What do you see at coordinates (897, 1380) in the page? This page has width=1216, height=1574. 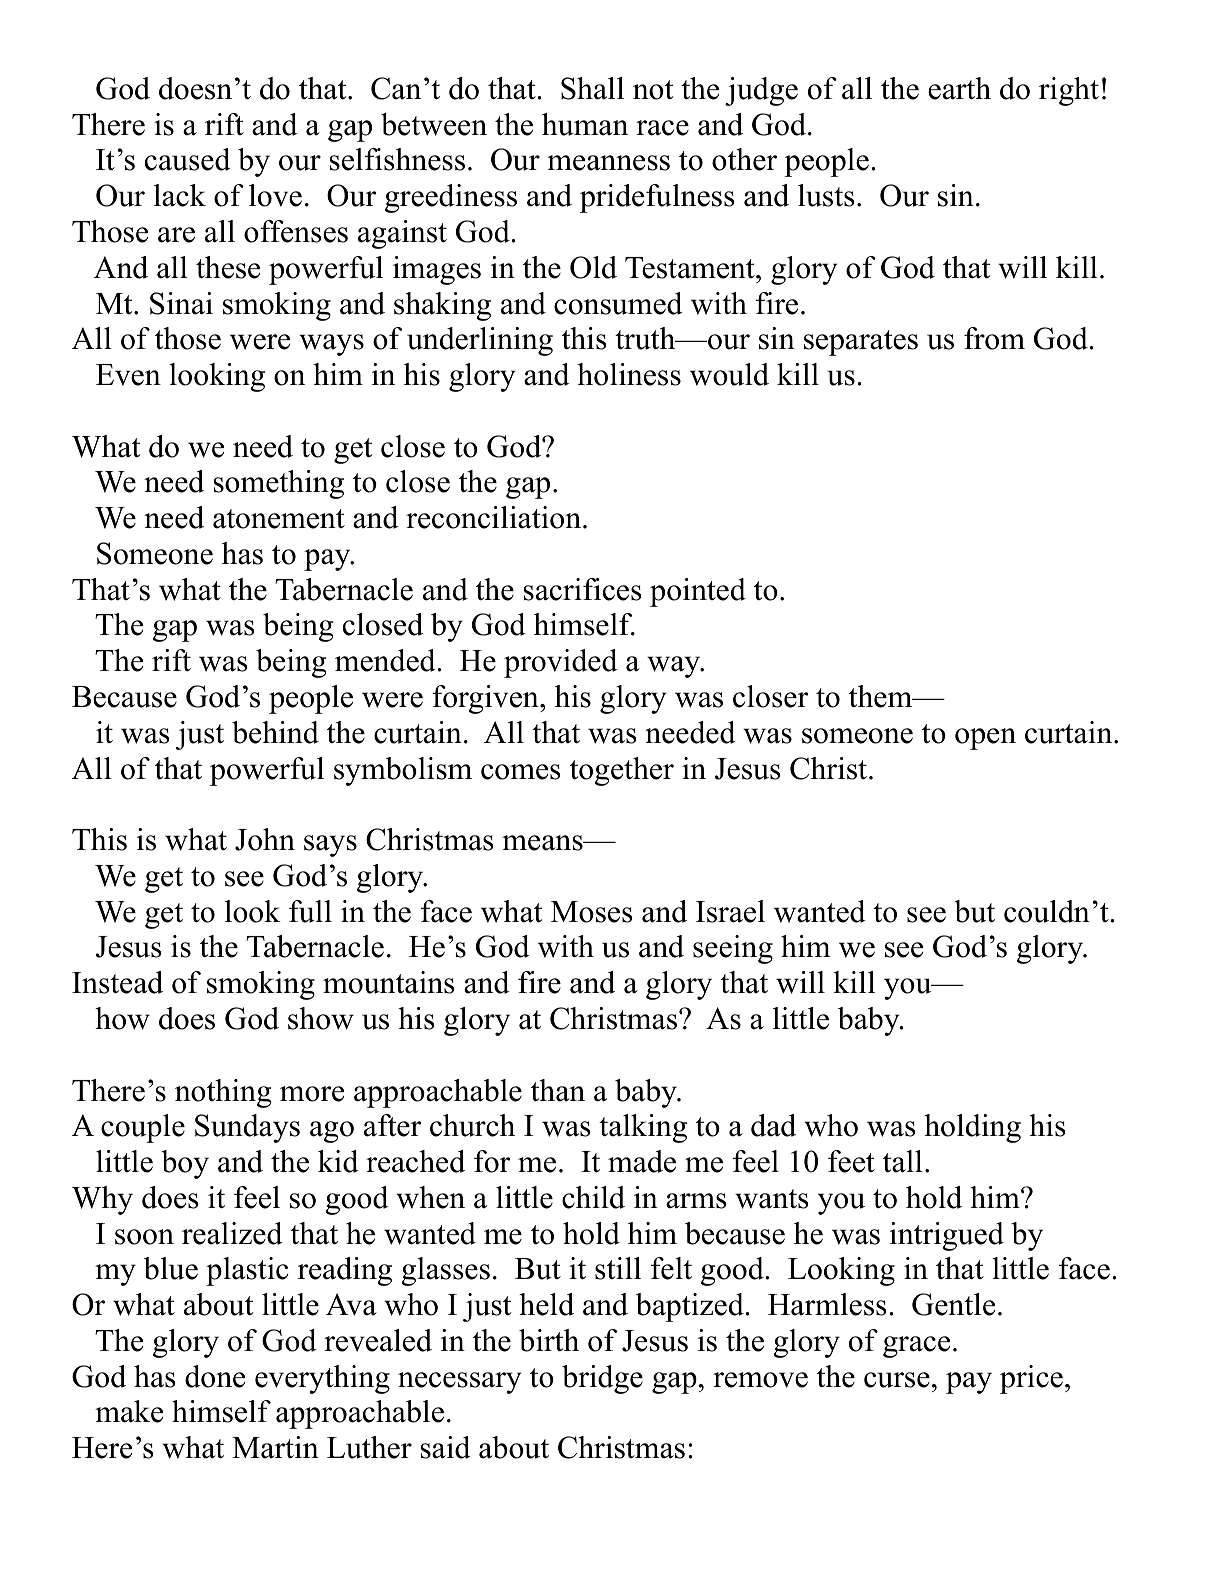 I see `curse` at bounding box center [897, 1380].
